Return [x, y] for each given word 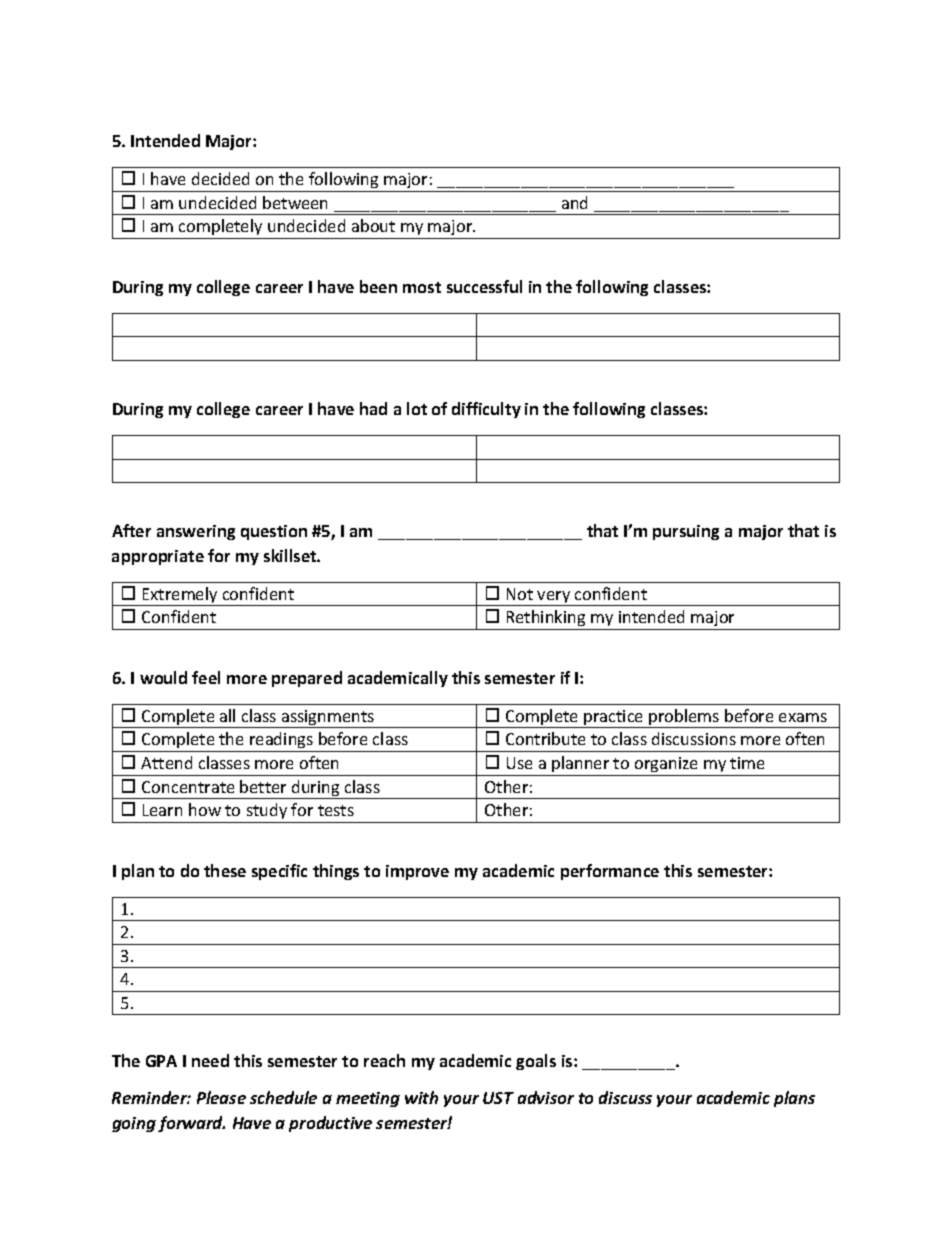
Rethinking [546, 620]
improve [417, 872]
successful [484, 286]
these [225, 870]
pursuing [686, 532]
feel [206, 677]
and [574, 202]
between [295, 202]
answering [196, 532]
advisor [546, 1097]
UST [498, 1098]
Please [221, 1097]
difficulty [486, 410]
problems [684, 718]
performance [610, 872]
